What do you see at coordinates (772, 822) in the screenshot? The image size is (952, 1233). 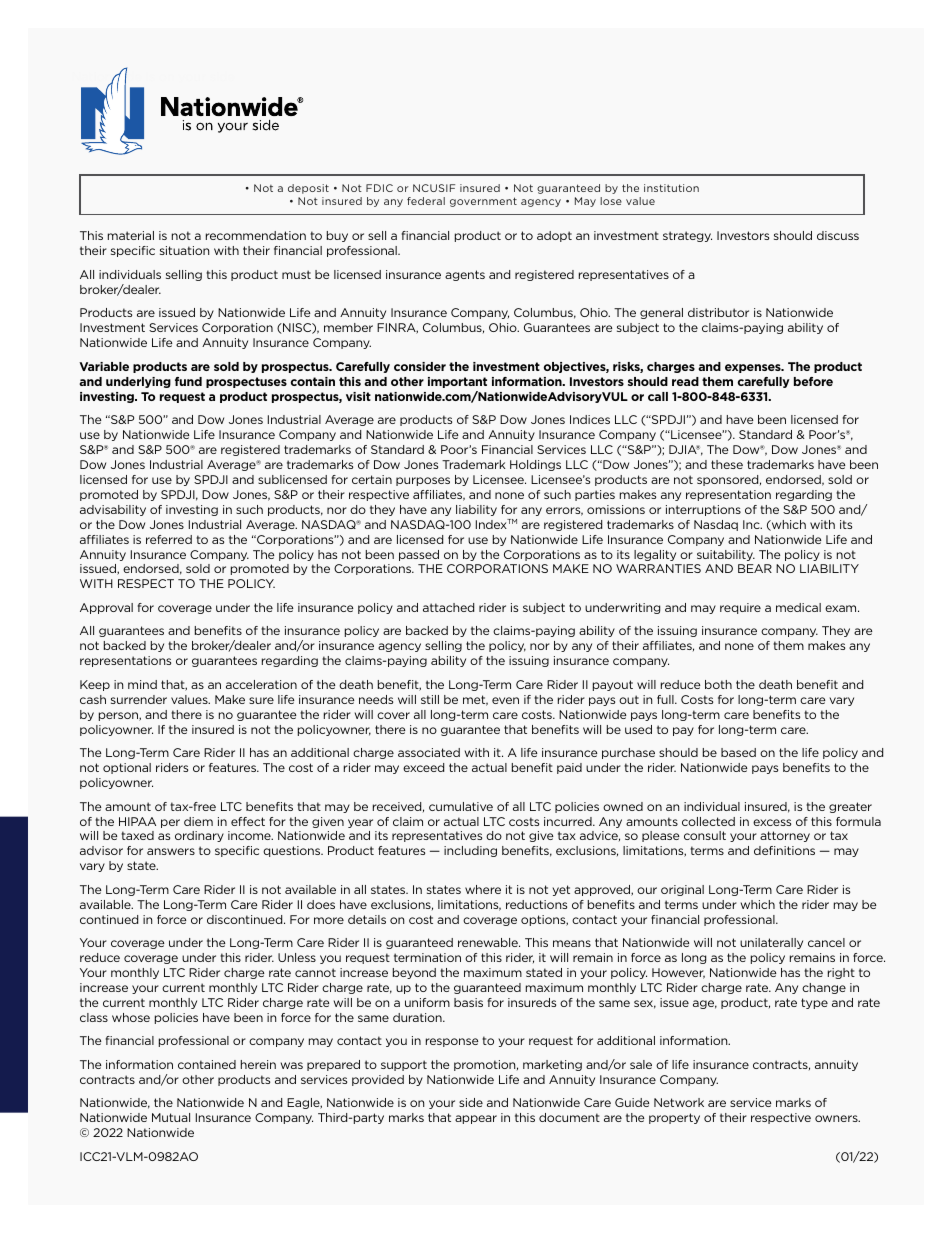 I see `excess` at bounding box center [772, 822].
